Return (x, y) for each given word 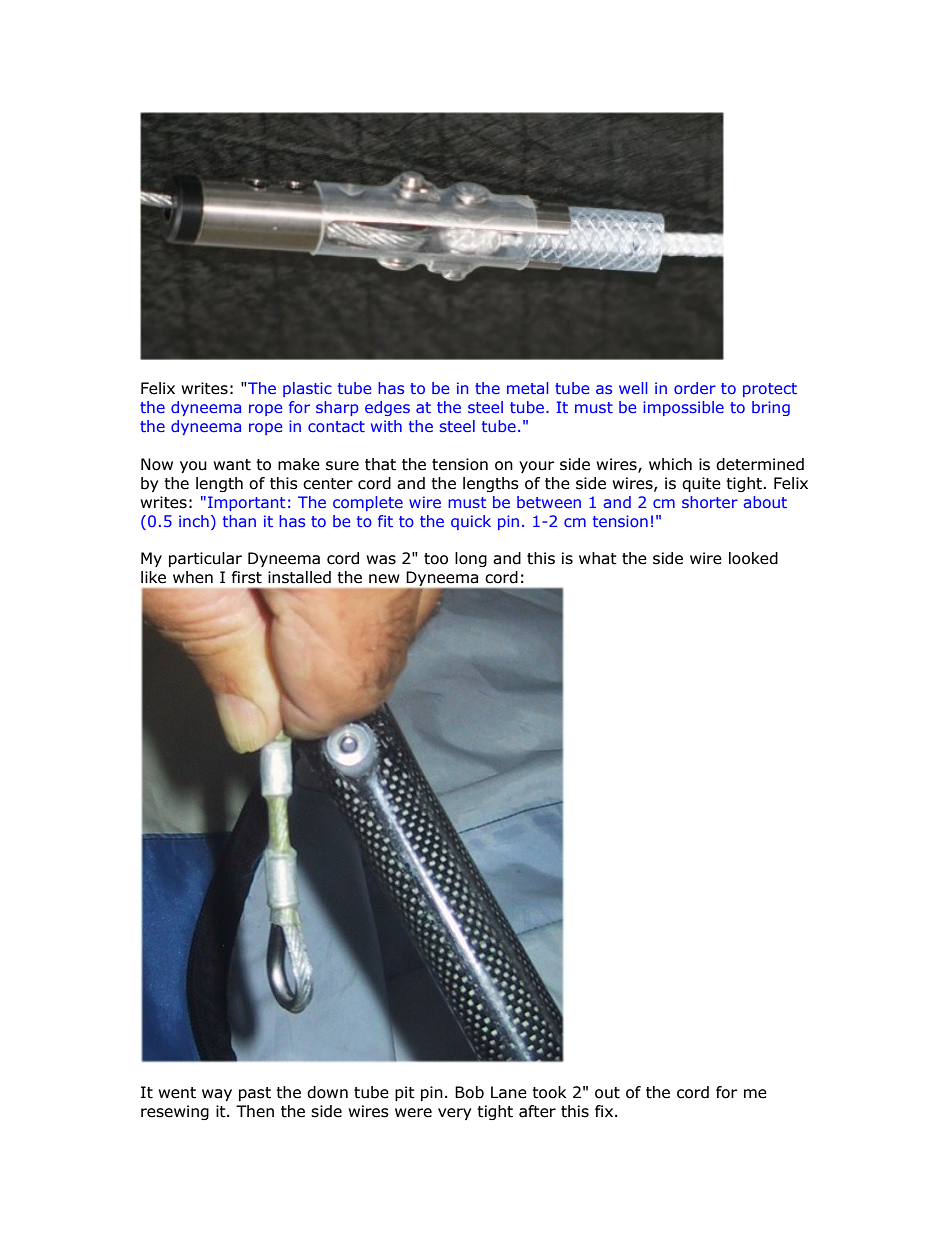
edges (387, 408)
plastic (307, 389)
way (217, 1095)
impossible (683, 408)
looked (753, 558)
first (247, 577)
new (384, 579)
